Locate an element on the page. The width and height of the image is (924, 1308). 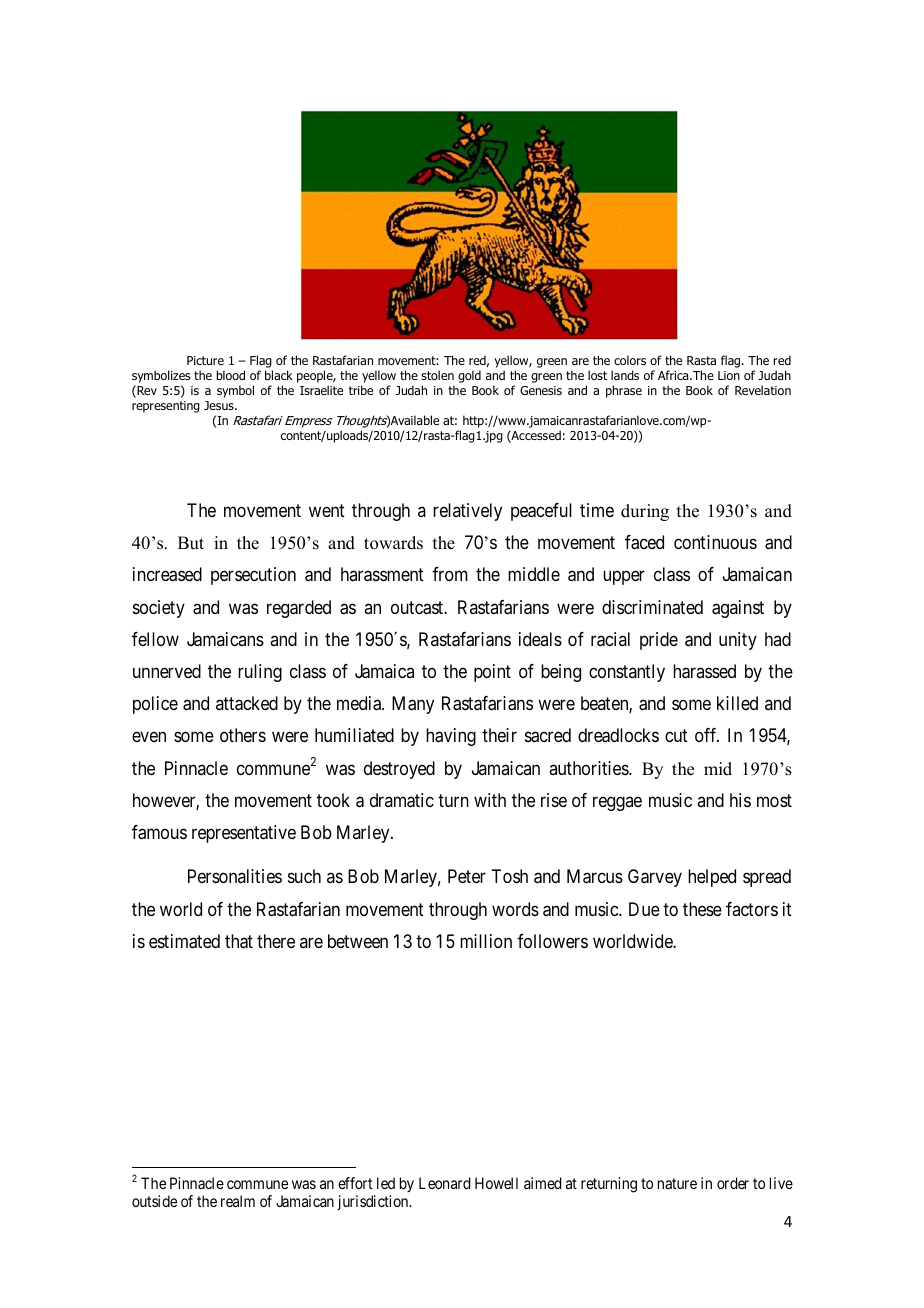
persecution is located at coordinates (253, 576).
